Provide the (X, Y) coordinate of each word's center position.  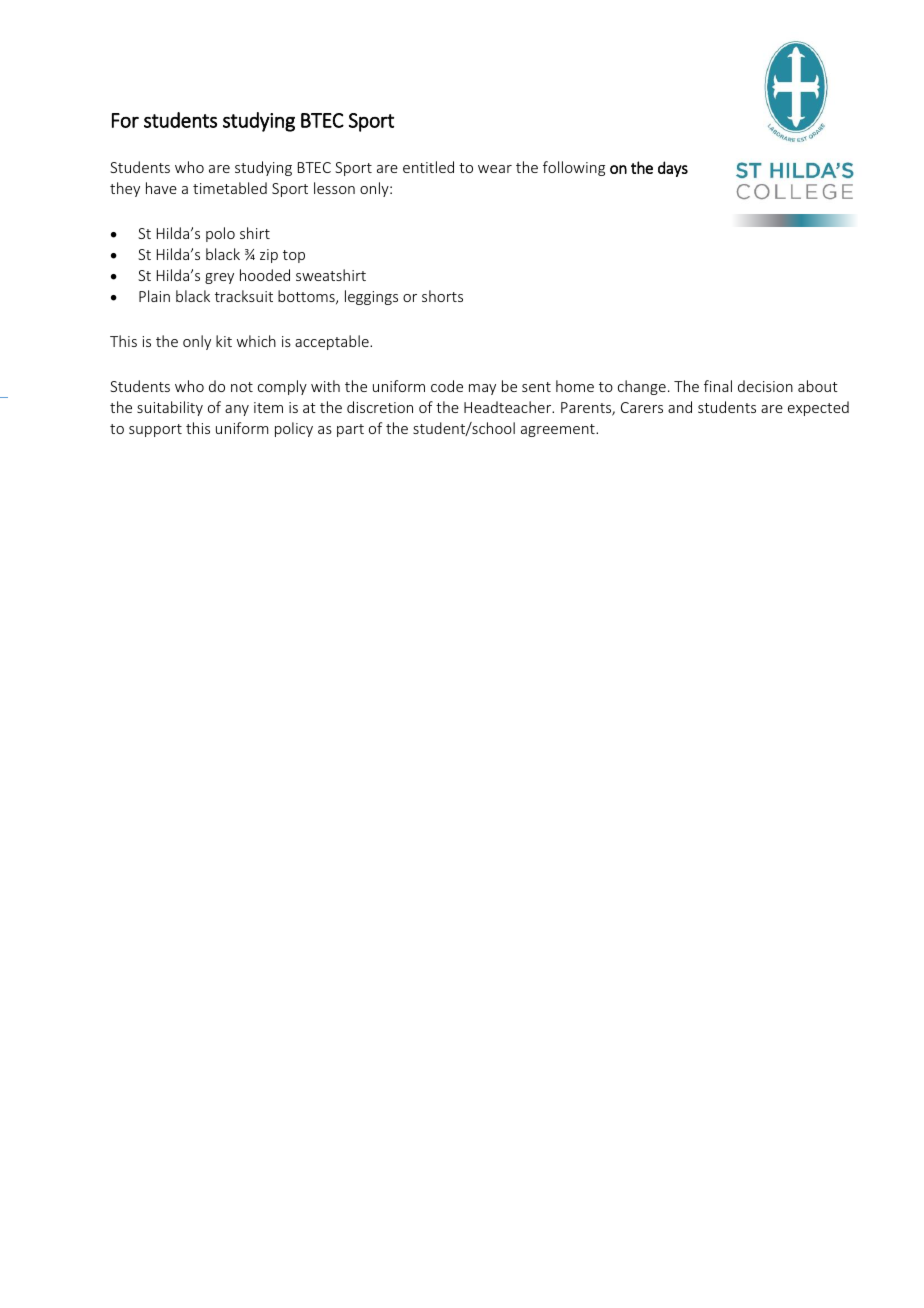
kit (224, 341)
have (161, 188)
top (294, 256)
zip (269, 256)
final (718, 386)
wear (495, 169)
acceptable (333, 342)
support (155, 430)
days (673, 169)
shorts (442, 296)
